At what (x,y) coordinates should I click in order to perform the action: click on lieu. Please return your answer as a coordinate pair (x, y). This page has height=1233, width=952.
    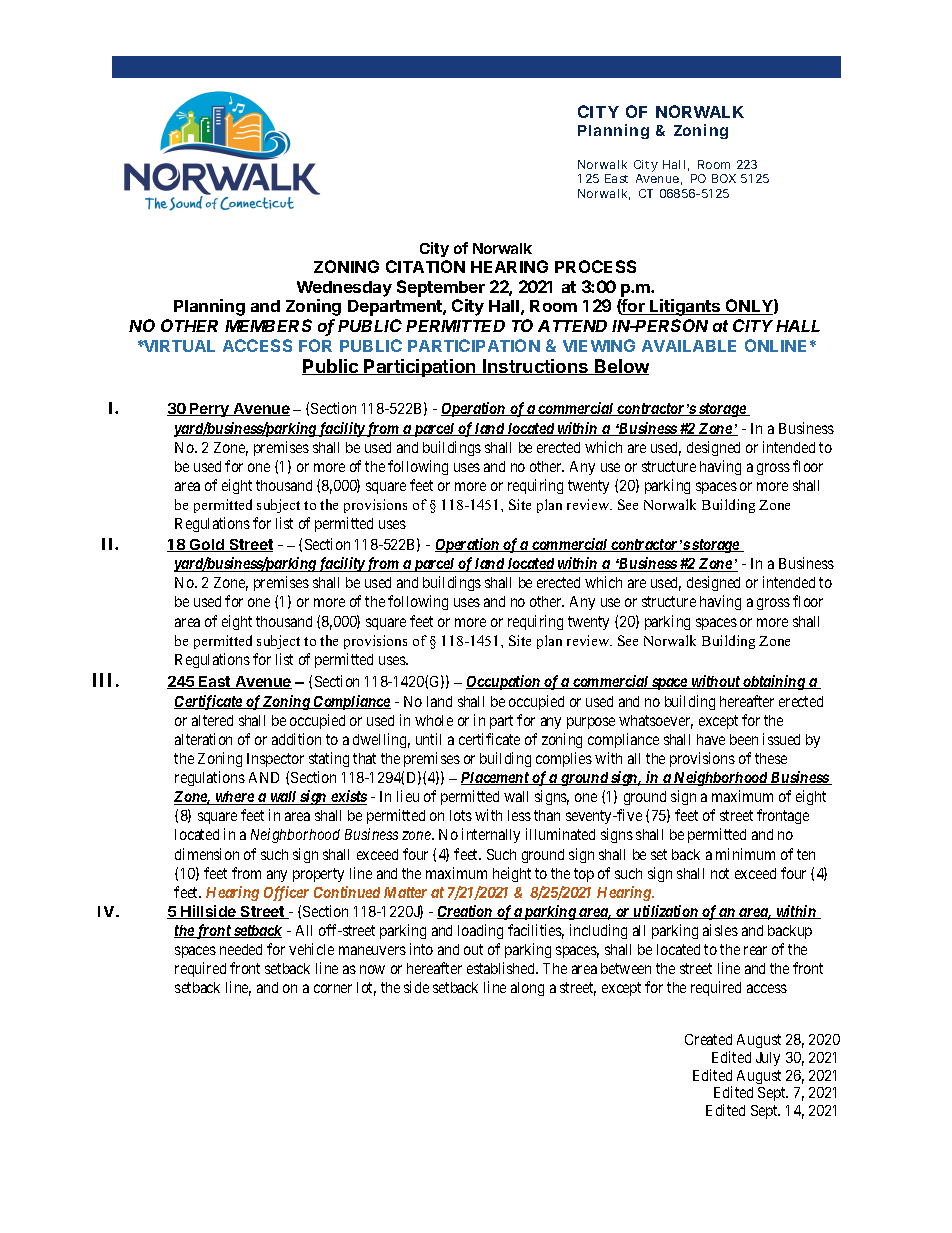
    Looking at the image, I should click on (408, 796).
